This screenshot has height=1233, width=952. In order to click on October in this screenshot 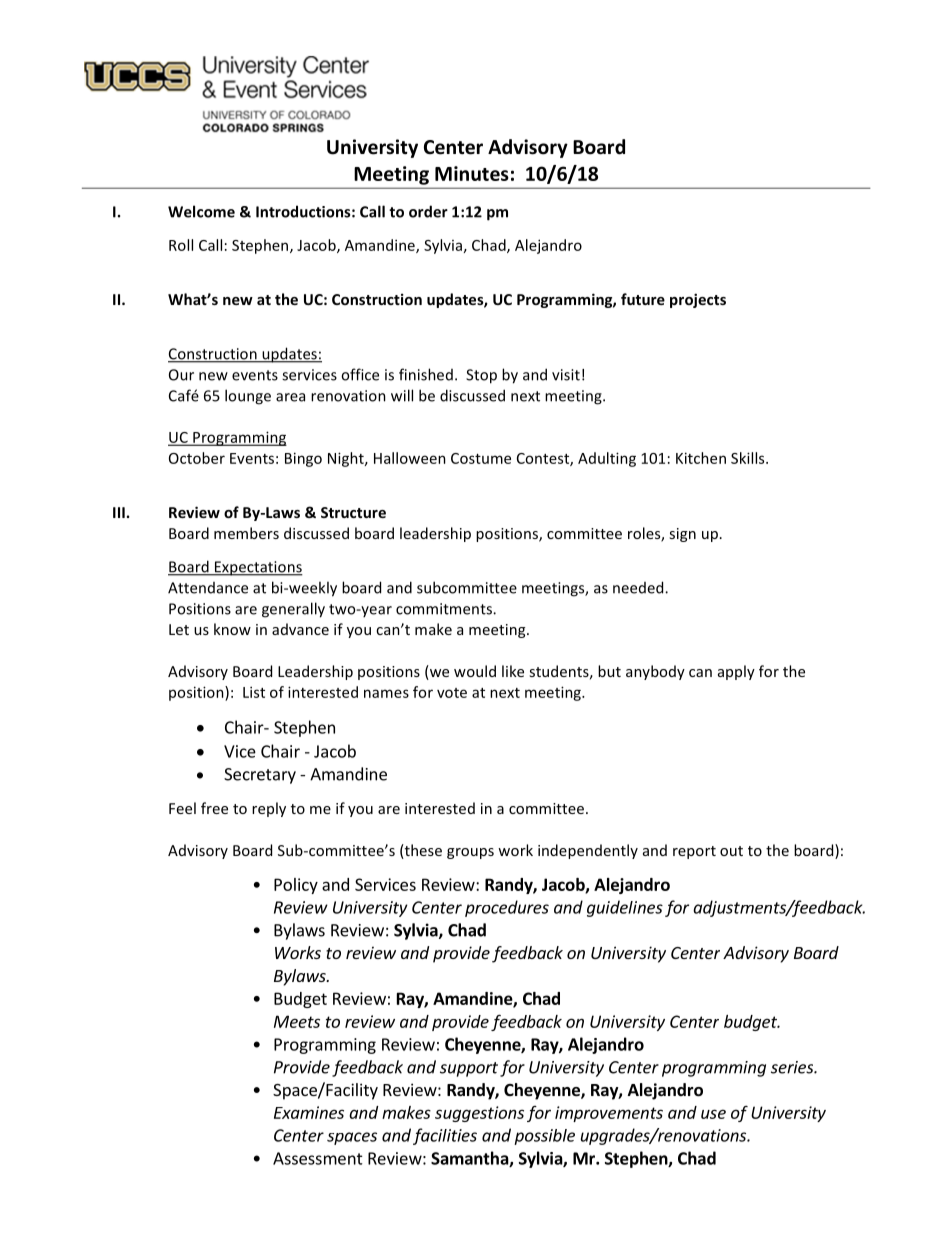, I will do `click(197, 458)`.
